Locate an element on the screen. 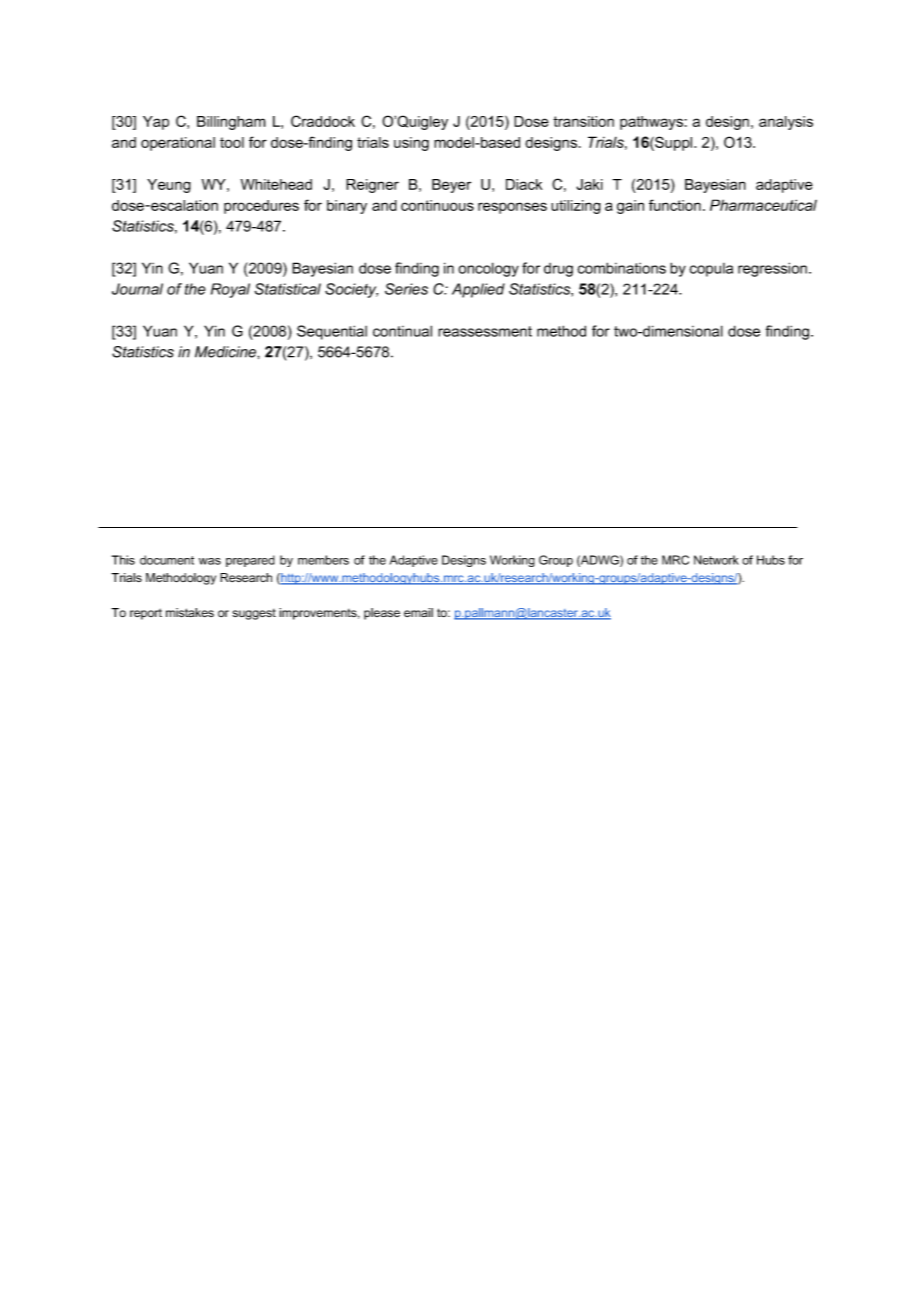 The image size is (924, 1309). pathways is located at coordinates (652, 123).
